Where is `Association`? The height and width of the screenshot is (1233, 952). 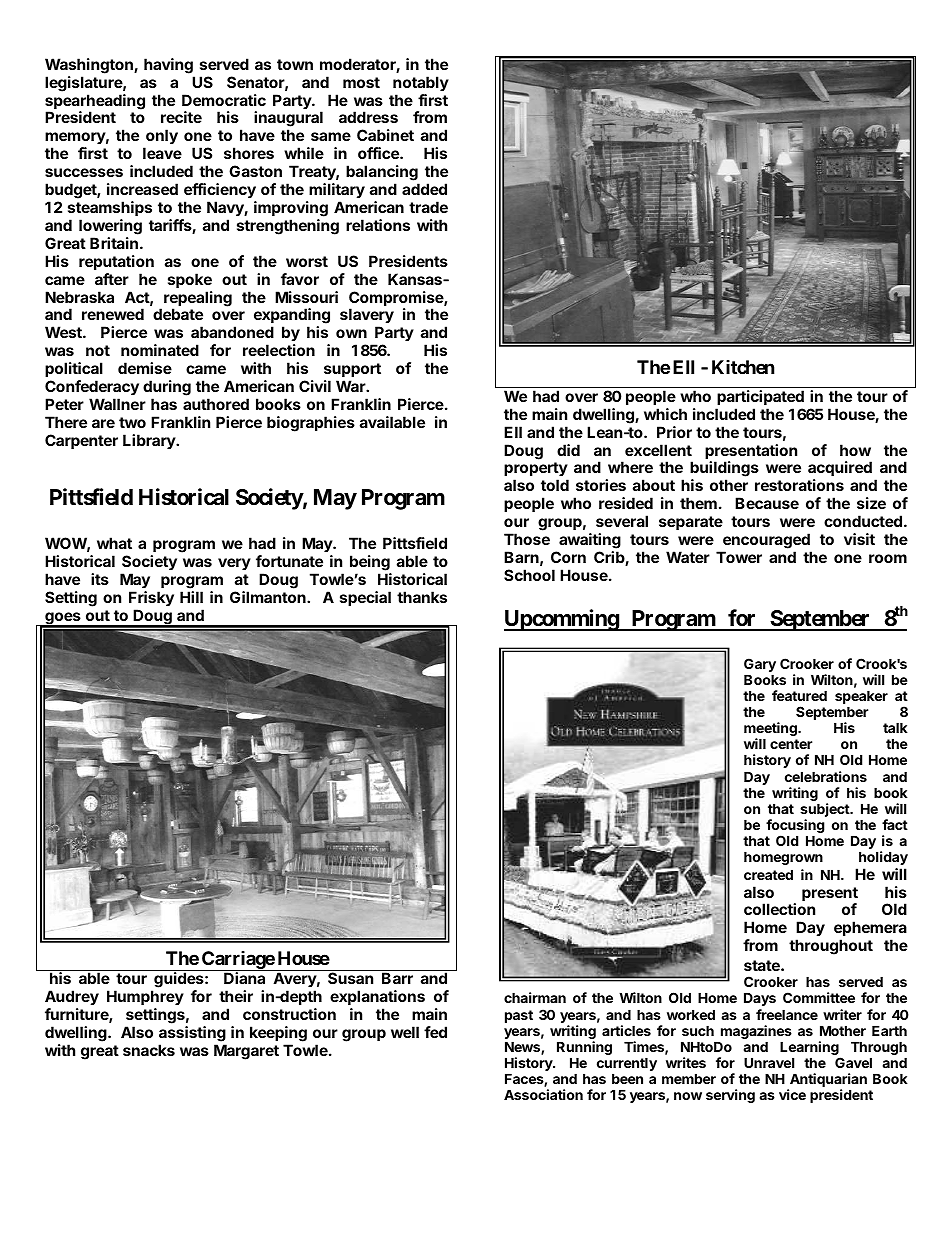
Association is located at coordinates (543, 1094).
